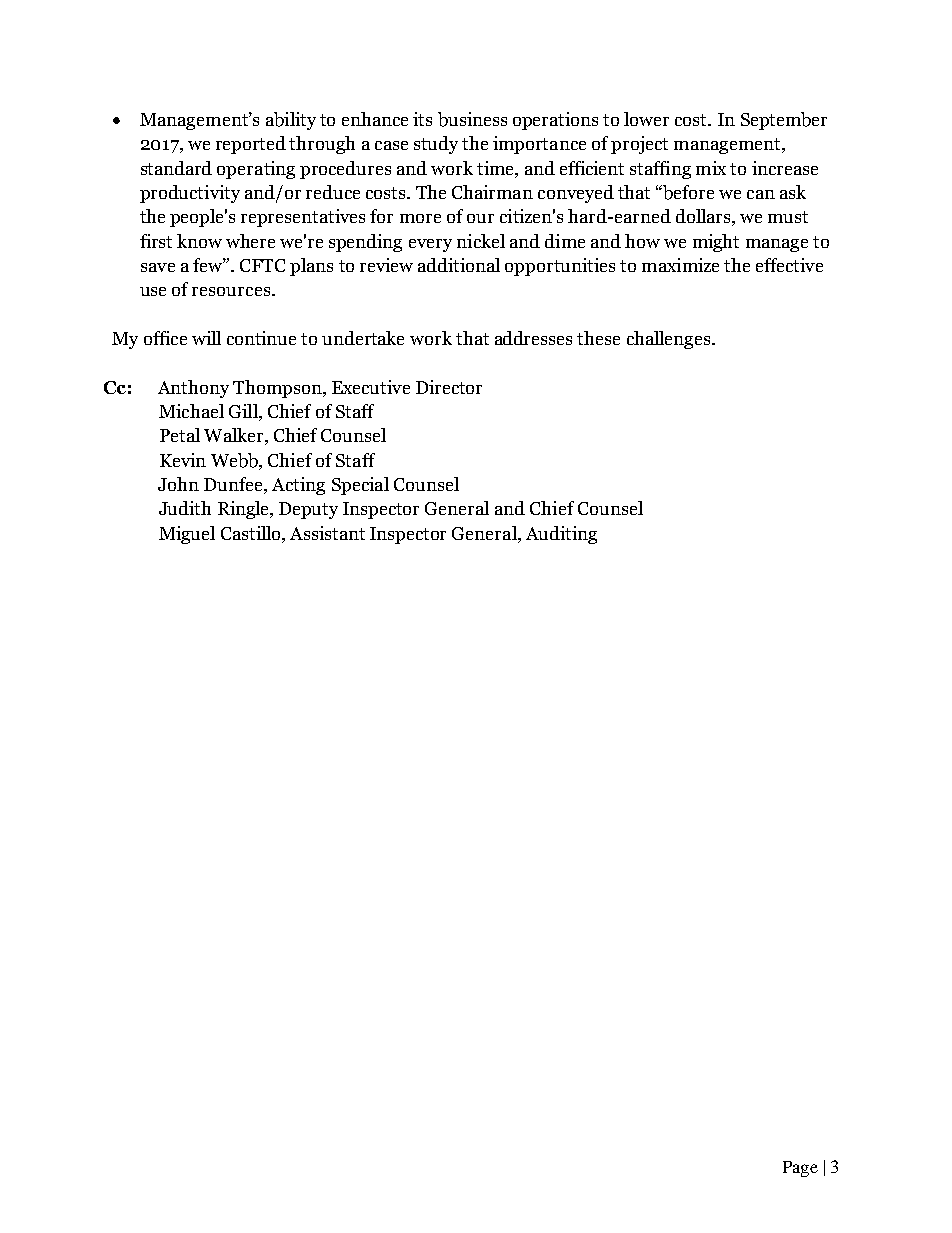  What do you see at coordinates (187, 535) in the screenshot?
I see `Miguel` at bounding box center [187, 535].
